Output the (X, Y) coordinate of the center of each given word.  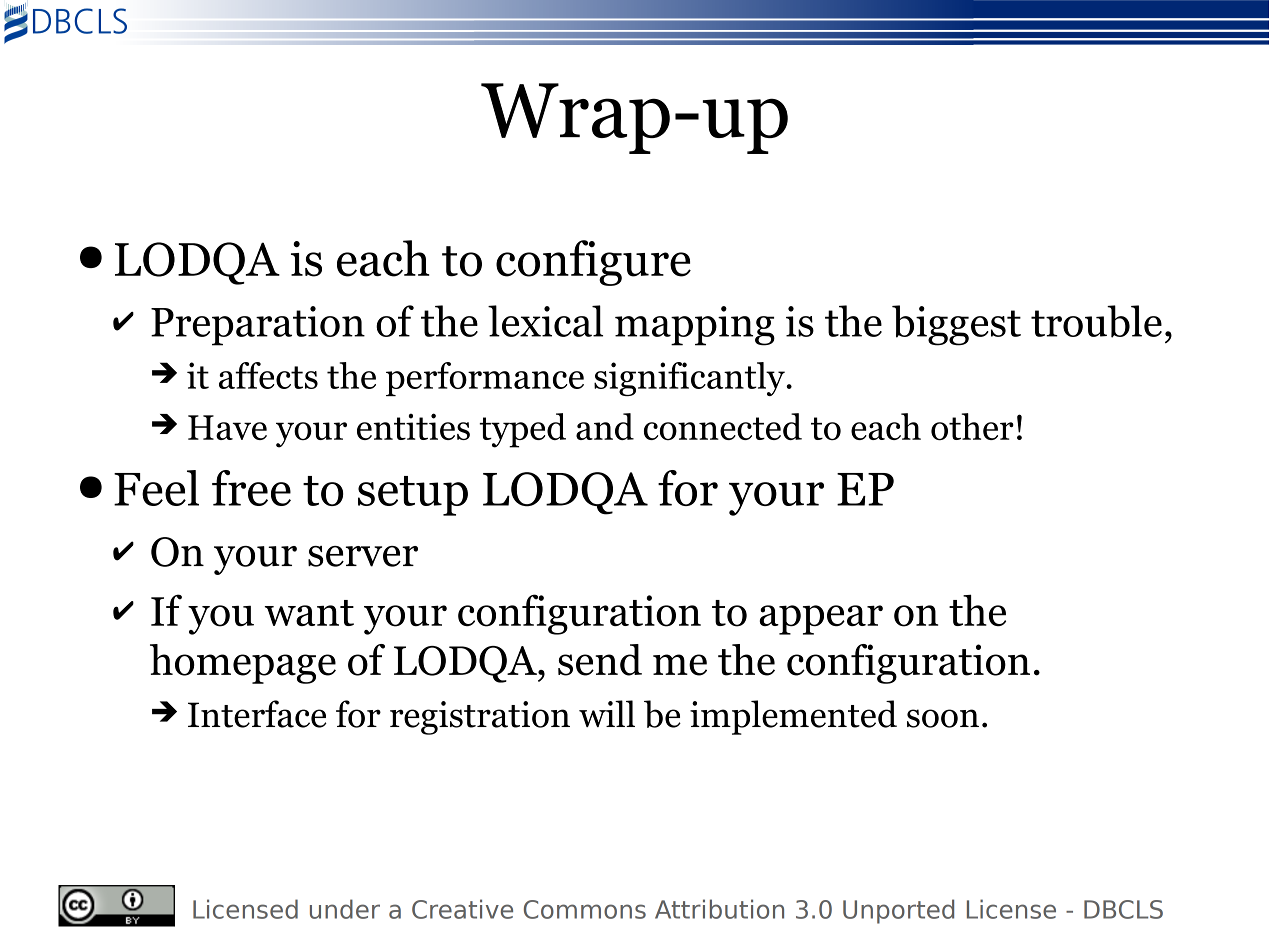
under (345, 909)
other (972, 426)
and (605, 426)
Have (227, 427)
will (607, 713)
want (309, 613)
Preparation (258, 326)
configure (593, 263)
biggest (956, 325)
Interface (257, 714)
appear (821, 620)
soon (943, 718)
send (600, 660)
